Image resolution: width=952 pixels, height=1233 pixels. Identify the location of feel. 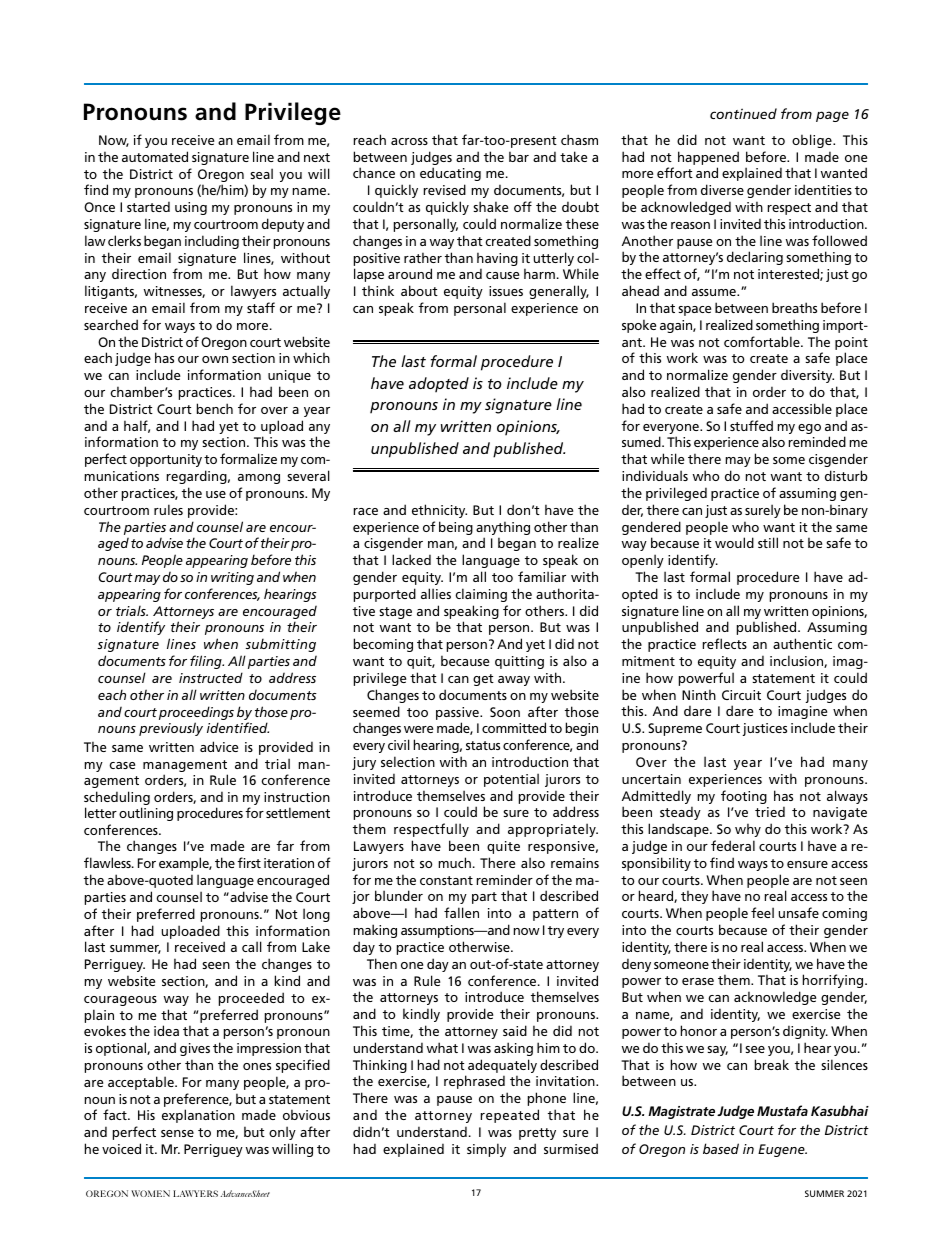
(762, 912).
